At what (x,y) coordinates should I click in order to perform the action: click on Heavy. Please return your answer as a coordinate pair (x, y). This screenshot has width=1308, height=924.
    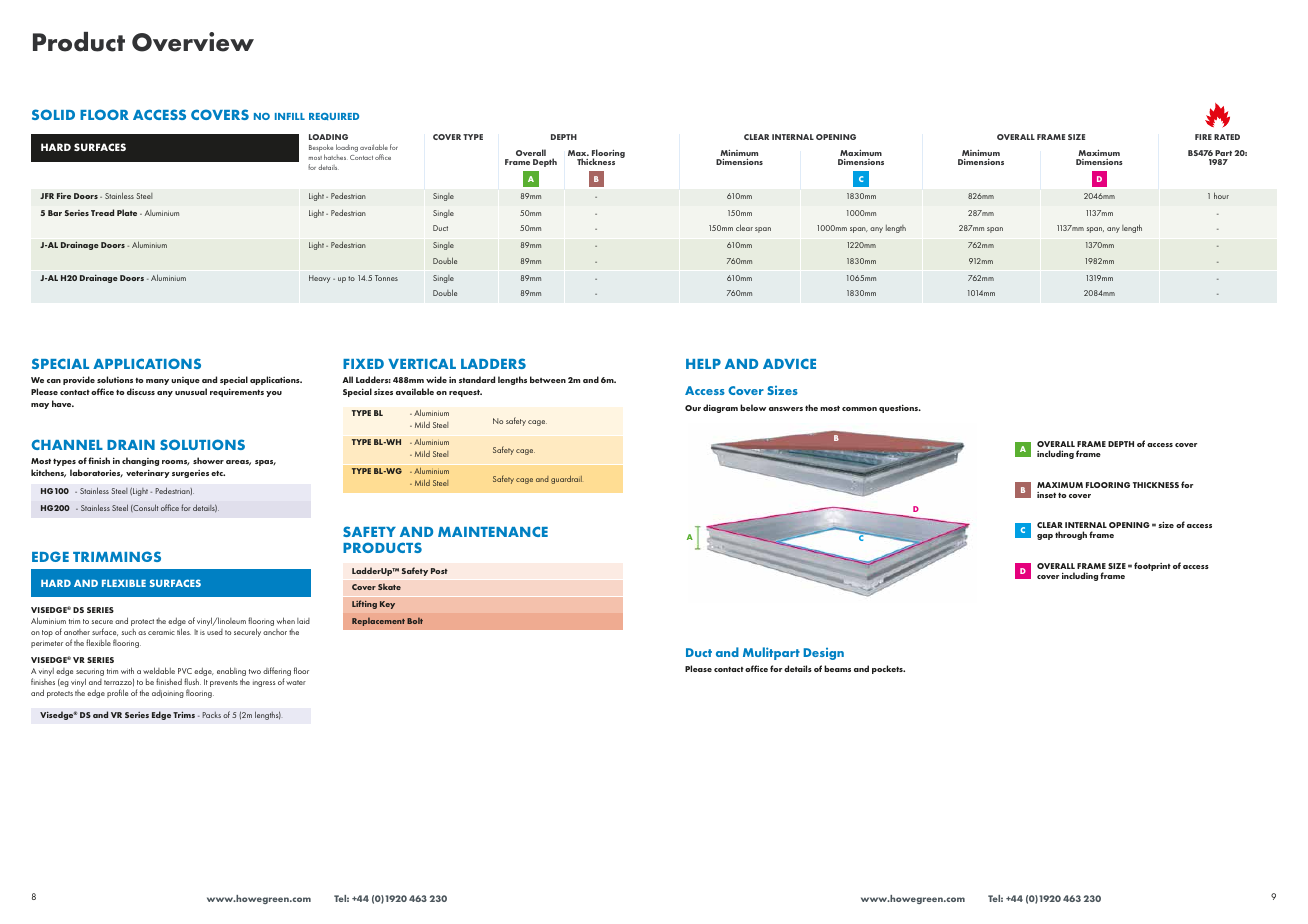
    Looking at the image, I should click on (319, 279).
